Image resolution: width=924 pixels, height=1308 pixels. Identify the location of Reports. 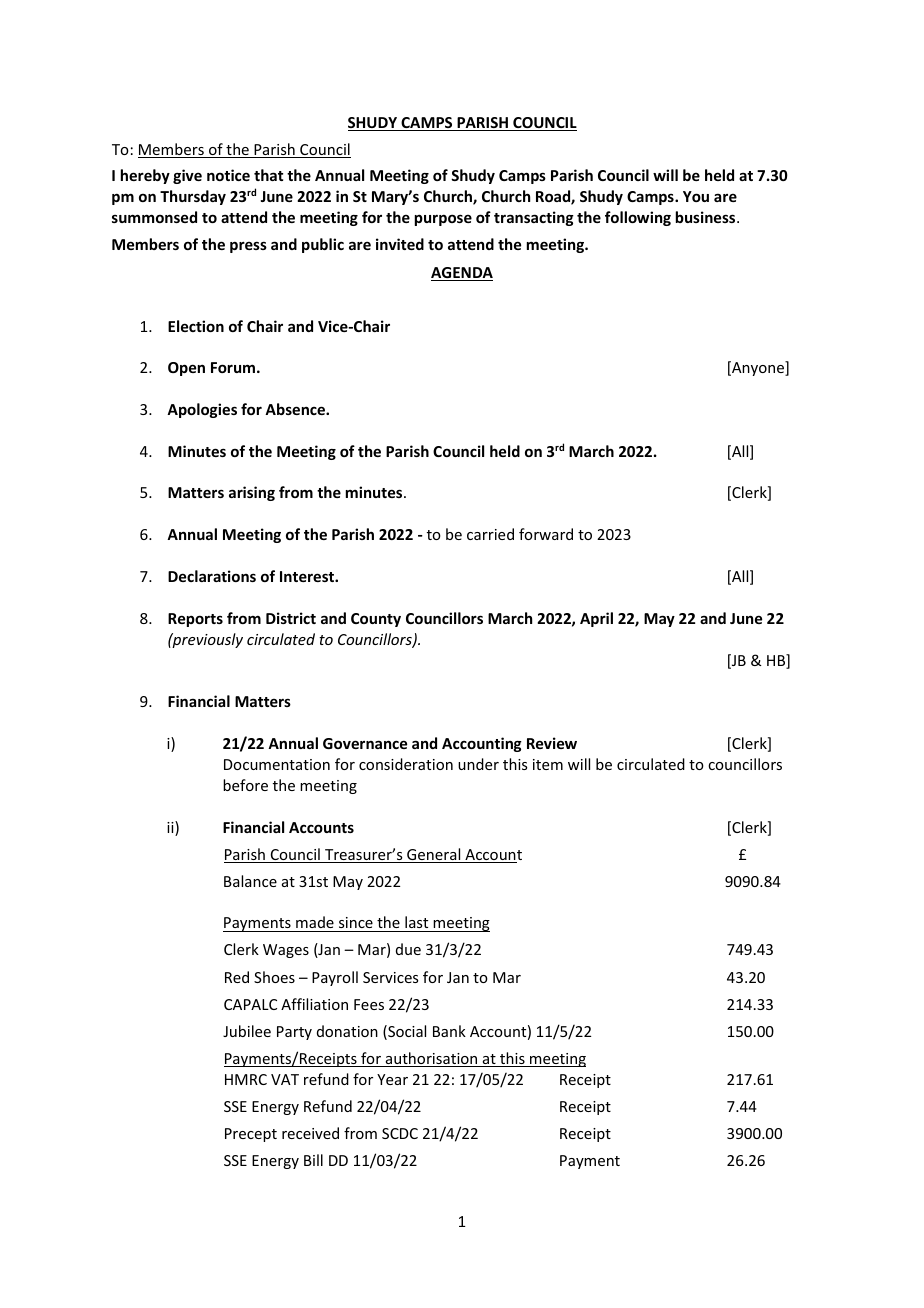
(195, 620).
